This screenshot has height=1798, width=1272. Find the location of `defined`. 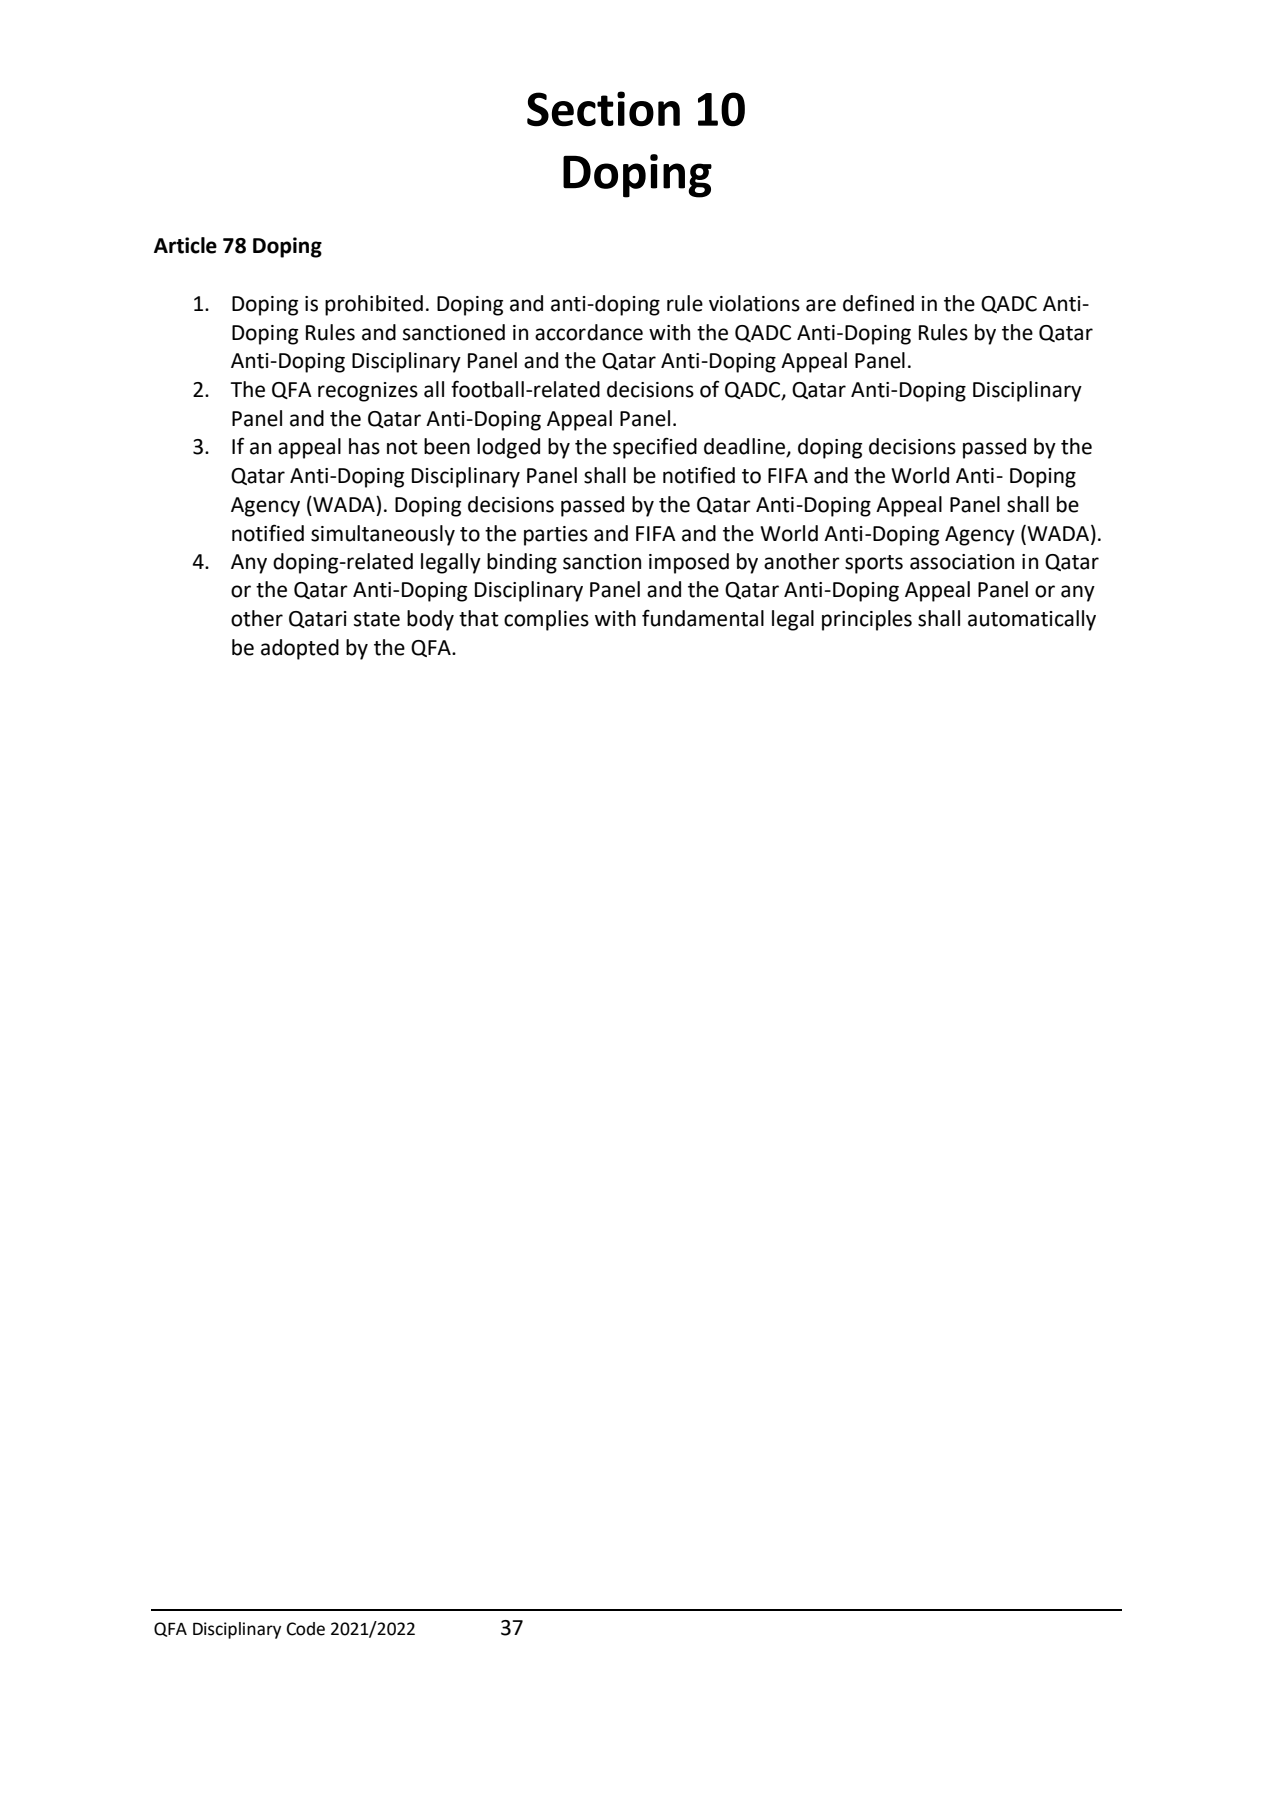

defined is located at coordinates (878, 303).
